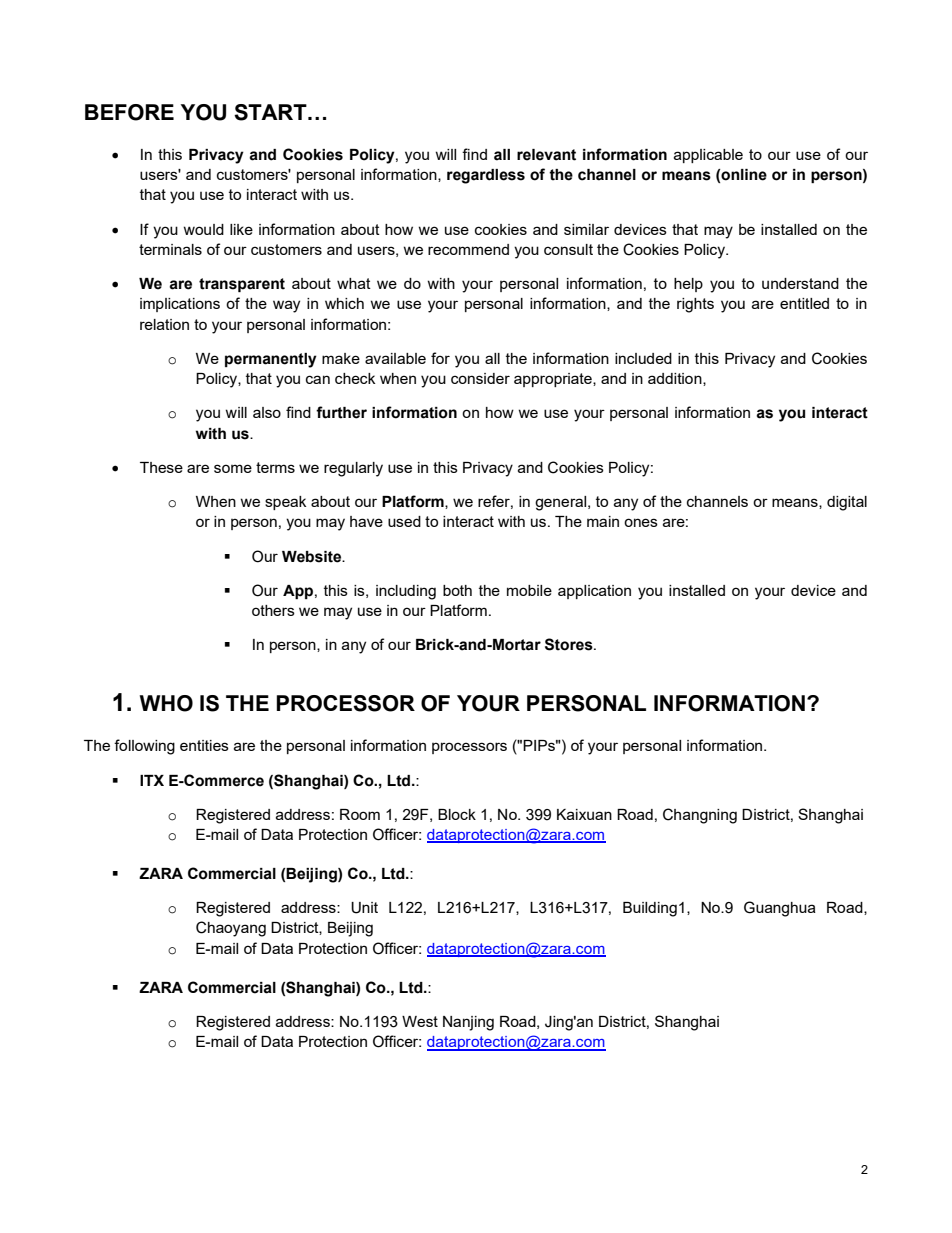 The image size is (952, 1233). What do you see at coordinates (708, 156) in the image?
I see `applicable` at bounding box center [708, 156].
